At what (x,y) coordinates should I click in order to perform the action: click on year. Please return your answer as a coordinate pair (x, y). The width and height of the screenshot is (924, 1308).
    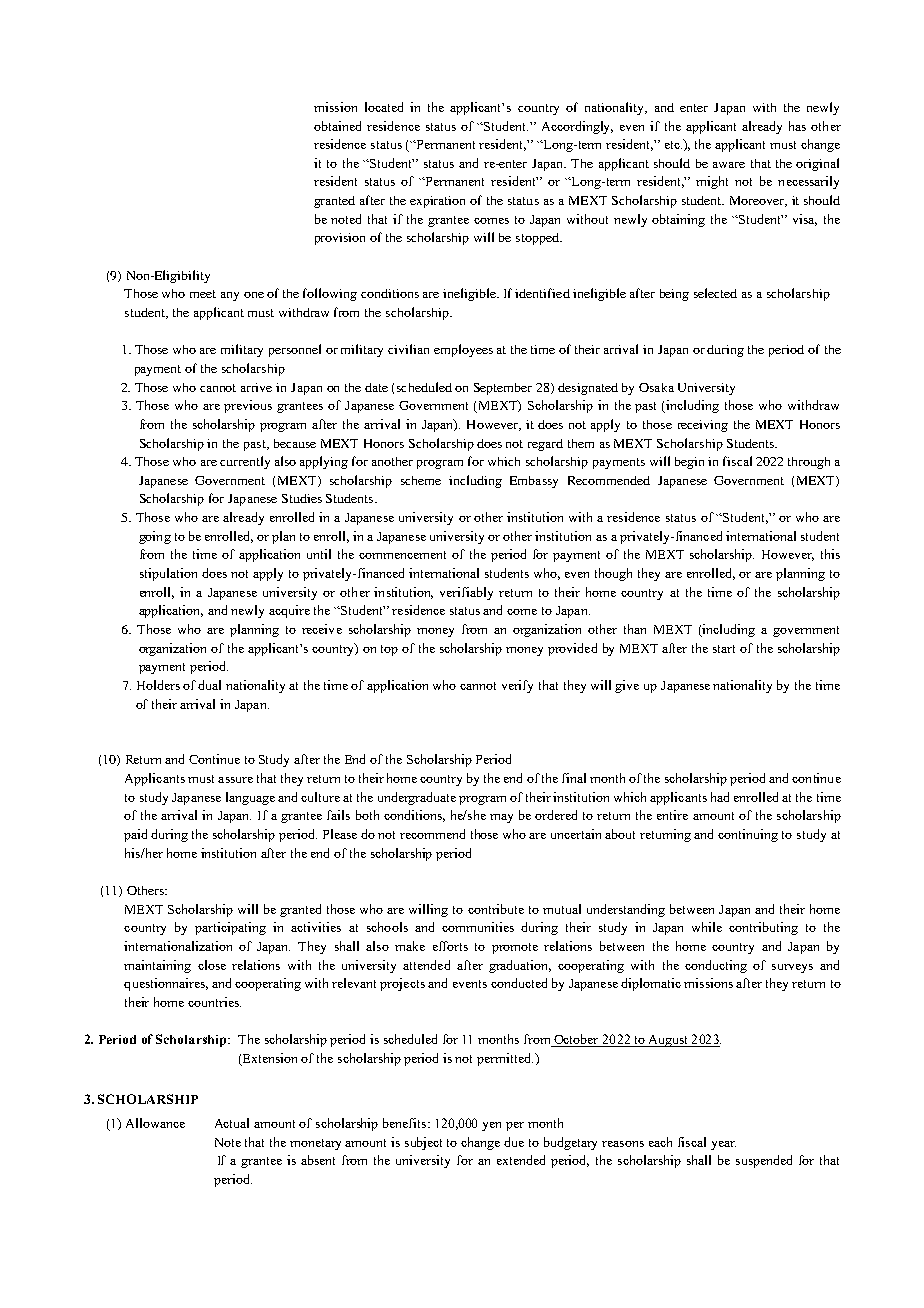
    Looking at the image, I should click on (723, 1145).
